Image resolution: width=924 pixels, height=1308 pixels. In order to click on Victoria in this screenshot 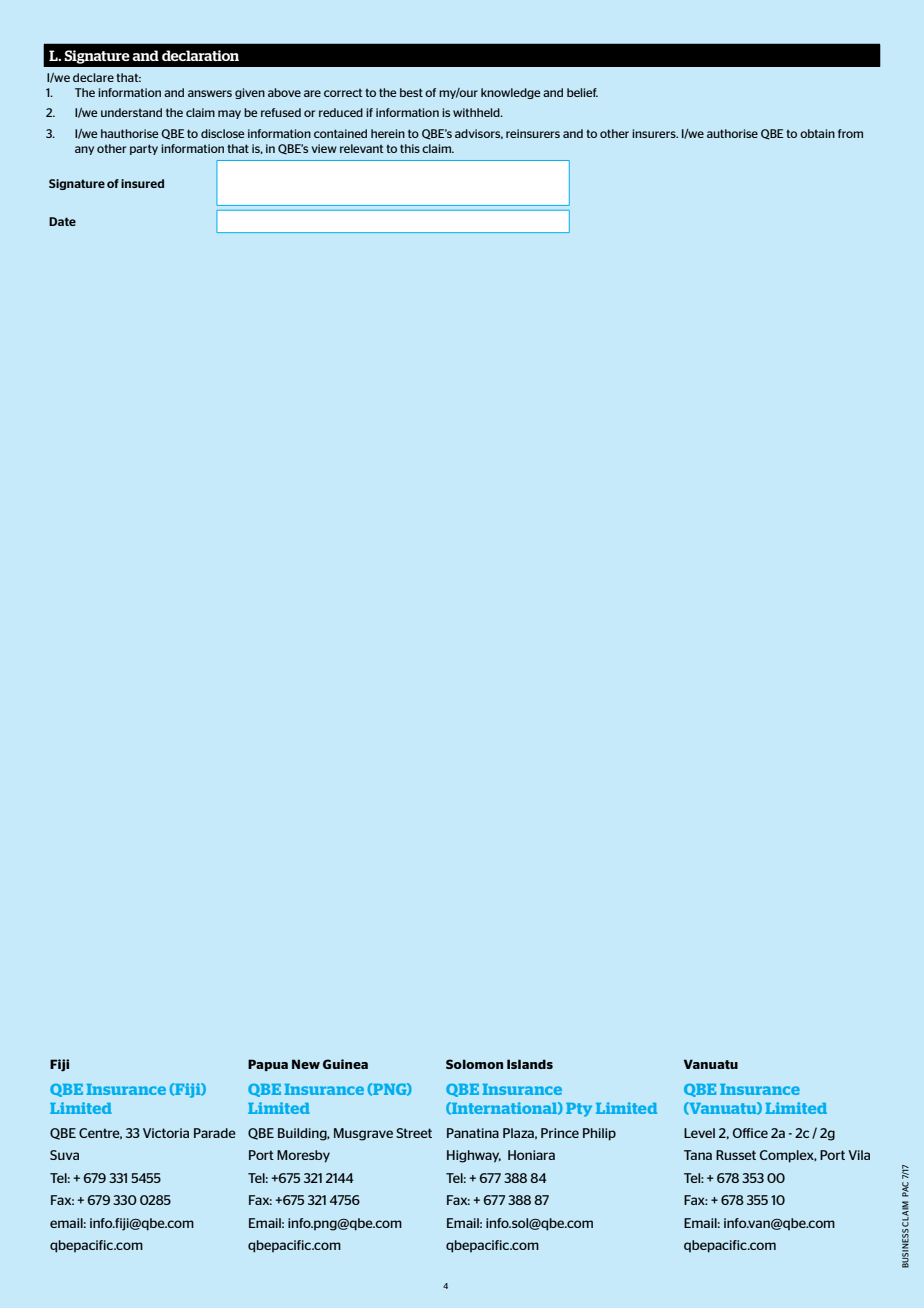, I will do `click(166, 1133)`.
